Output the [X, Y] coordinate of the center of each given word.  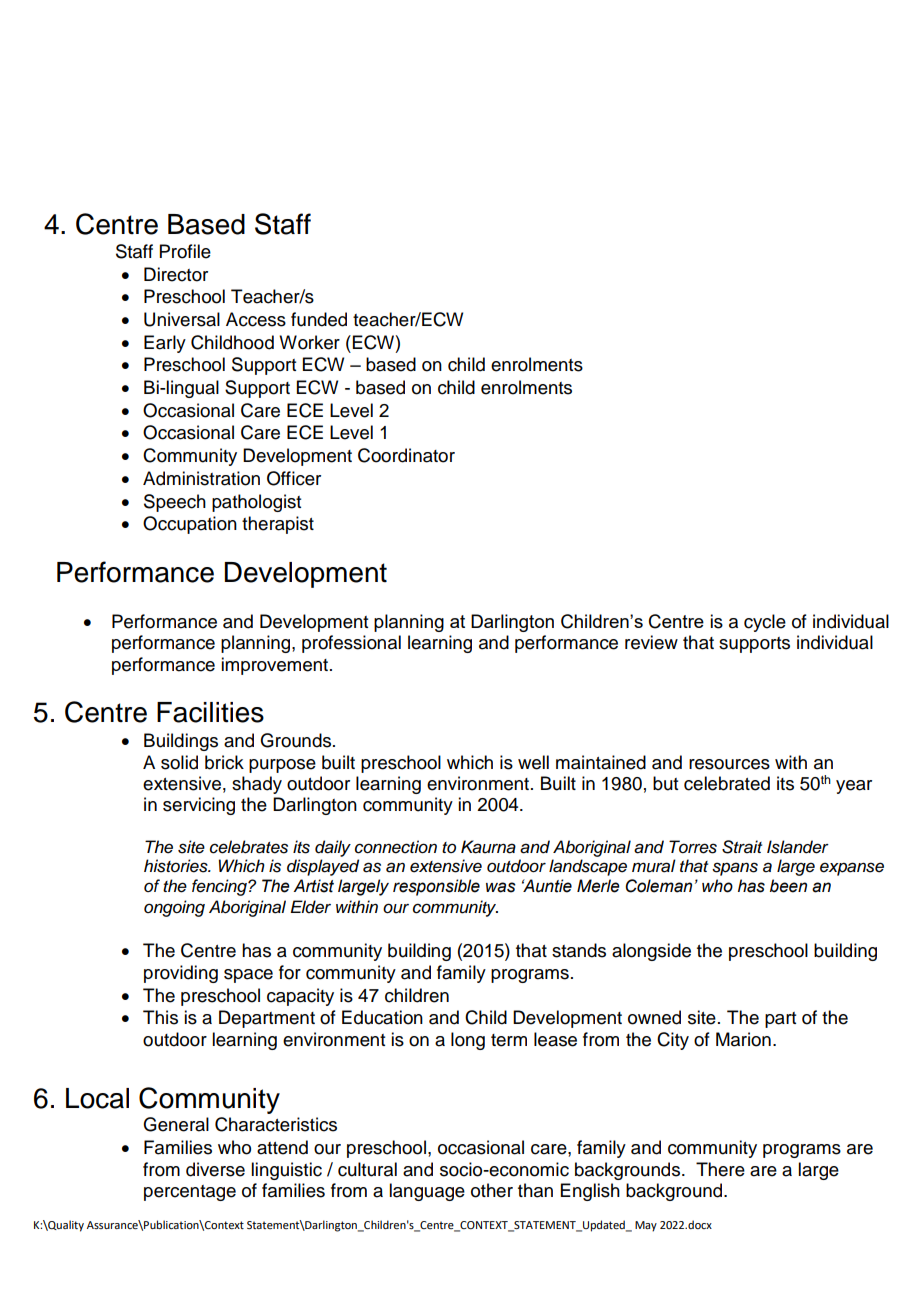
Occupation [190, 525]
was [501, 887]
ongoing [174, 908]
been [788, 886]
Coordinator [406, 455]
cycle [765, 623]
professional [351, 644]
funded [319, 319]
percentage [190, 1193]
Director [176, 274]
